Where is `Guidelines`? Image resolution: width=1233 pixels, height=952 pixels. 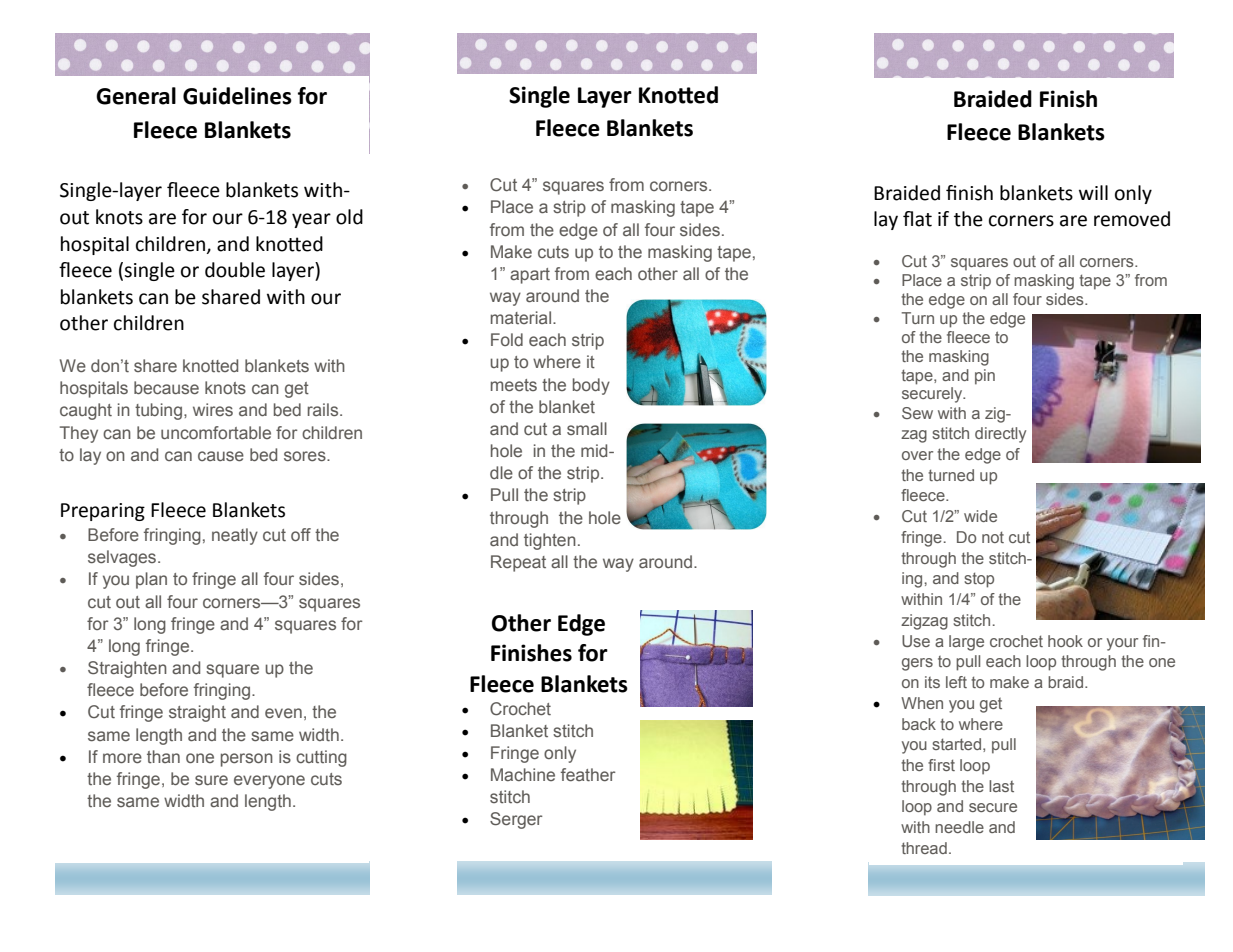
Guidelines is located at coordinates (237, 96).
